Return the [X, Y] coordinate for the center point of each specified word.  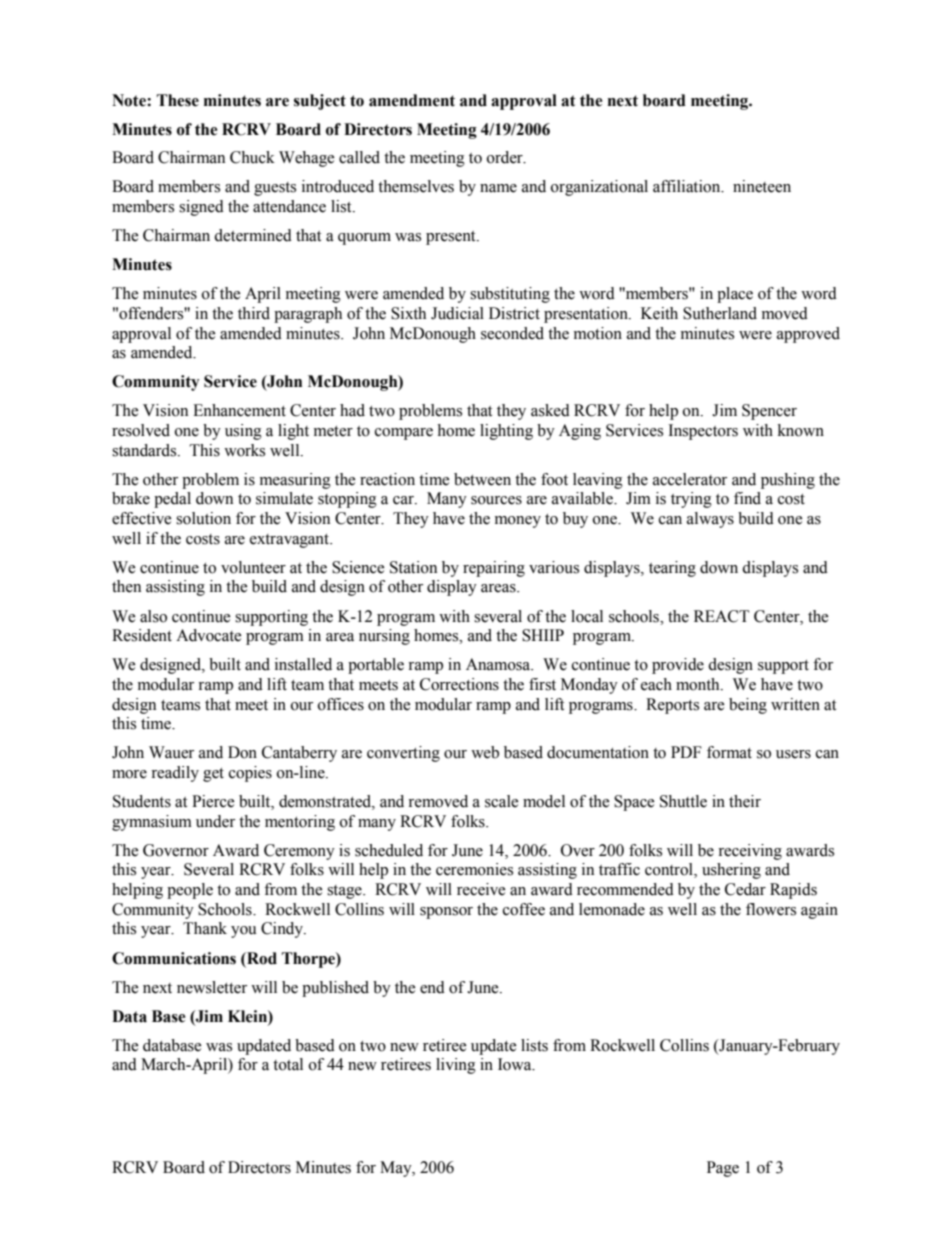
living [456, 1066]
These [178, 100]
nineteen [762, 186]
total [288, 1064]
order [506, 157]
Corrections [459, 684]
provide [678, 666]
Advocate [209, 635]
